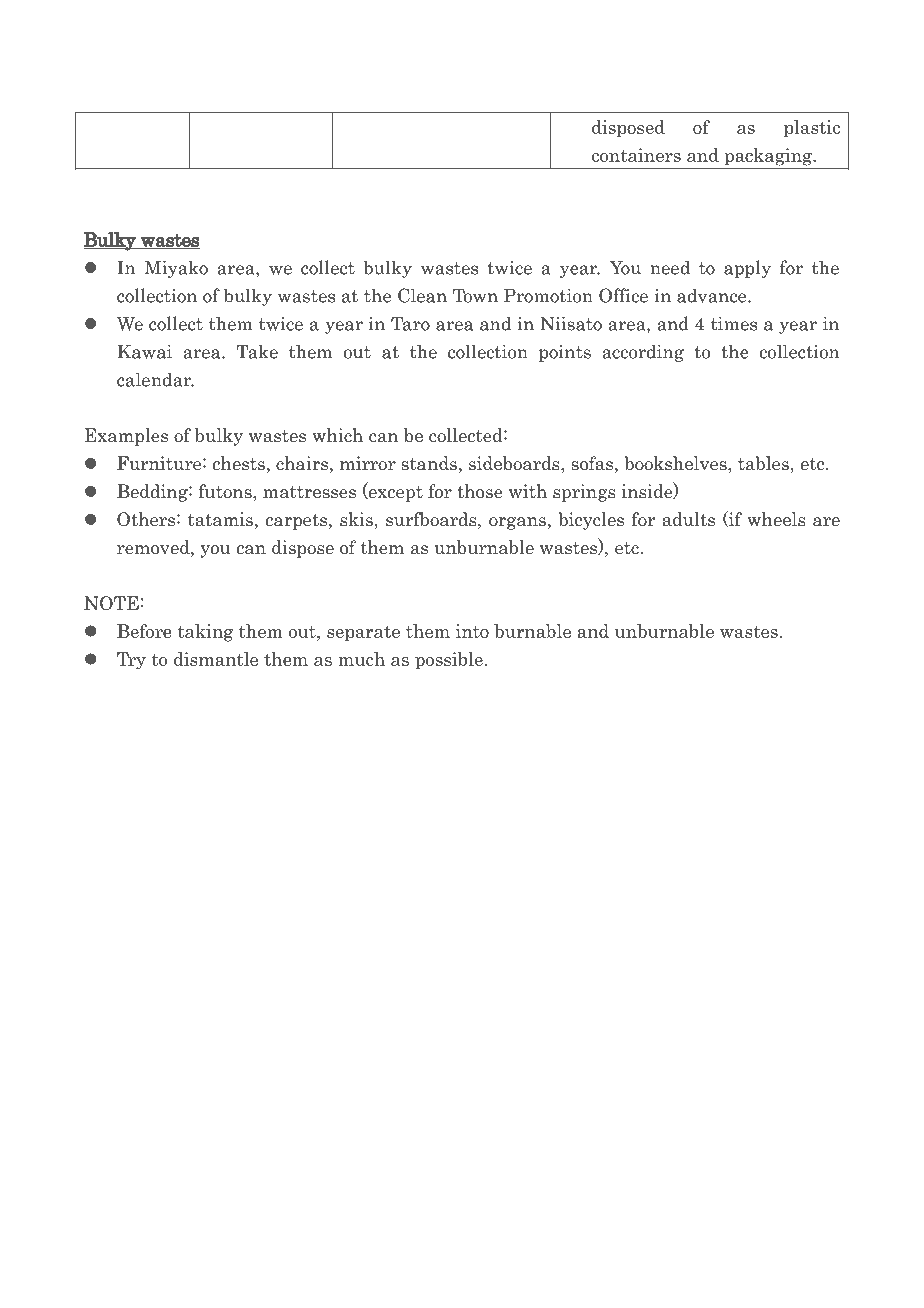 This screenshot has height=1308, width=924. What do you see at coordinates (734, 323) in the screenshot?
I see `times` at bounding box center [734, 323].
